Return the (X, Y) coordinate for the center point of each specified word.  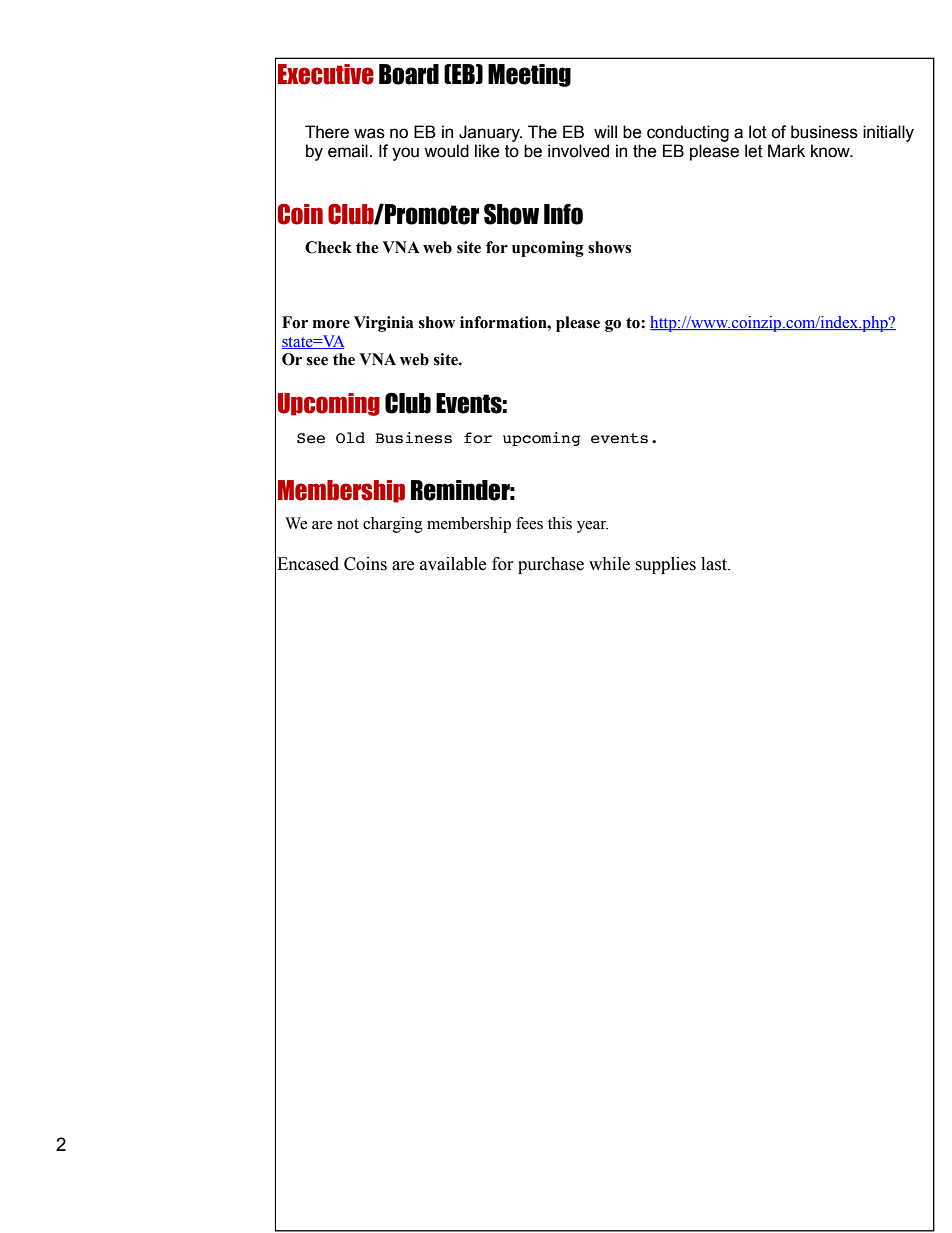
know (831, 151)
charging (393, 525)
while (609, 564)
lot (758, 132)
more (331, 324)
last (715, 564)
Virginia (384, 324)
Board (409, 74)
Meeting (529, 75)
